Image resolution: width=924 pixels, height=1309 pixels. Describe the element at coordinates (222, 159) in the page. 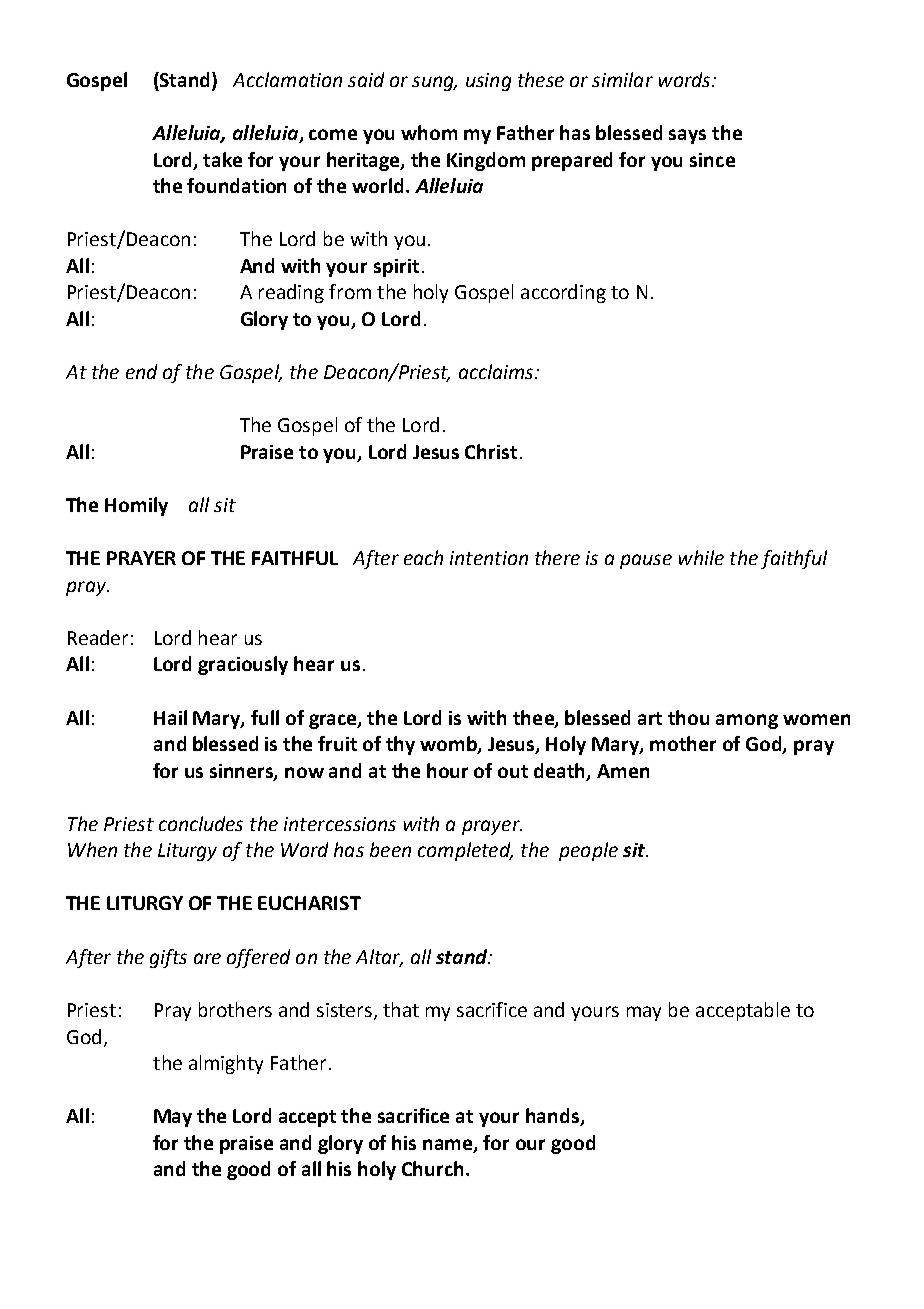

I see `take` at that location.
